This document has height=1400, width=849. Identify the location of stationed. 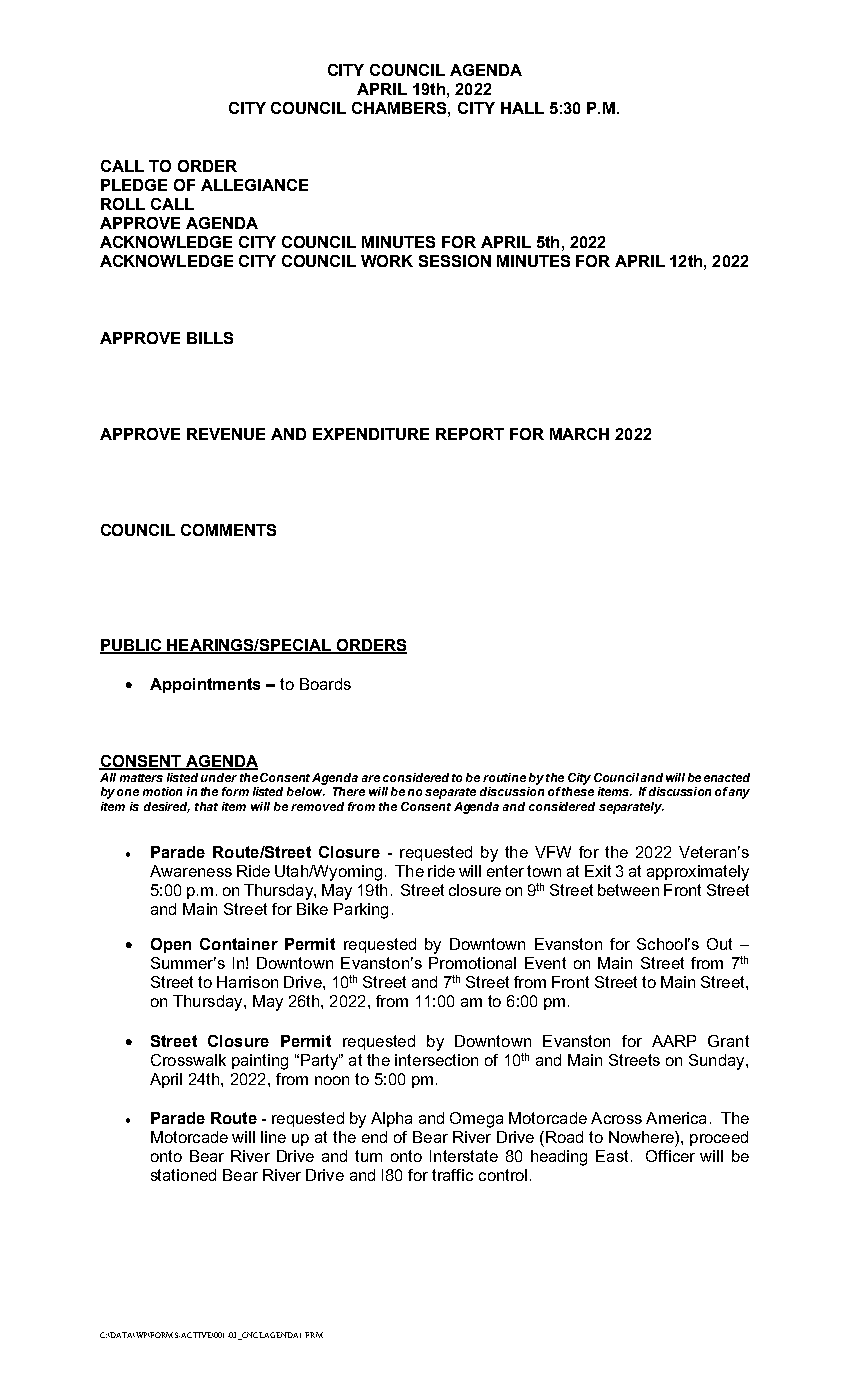
(183, 1175).
